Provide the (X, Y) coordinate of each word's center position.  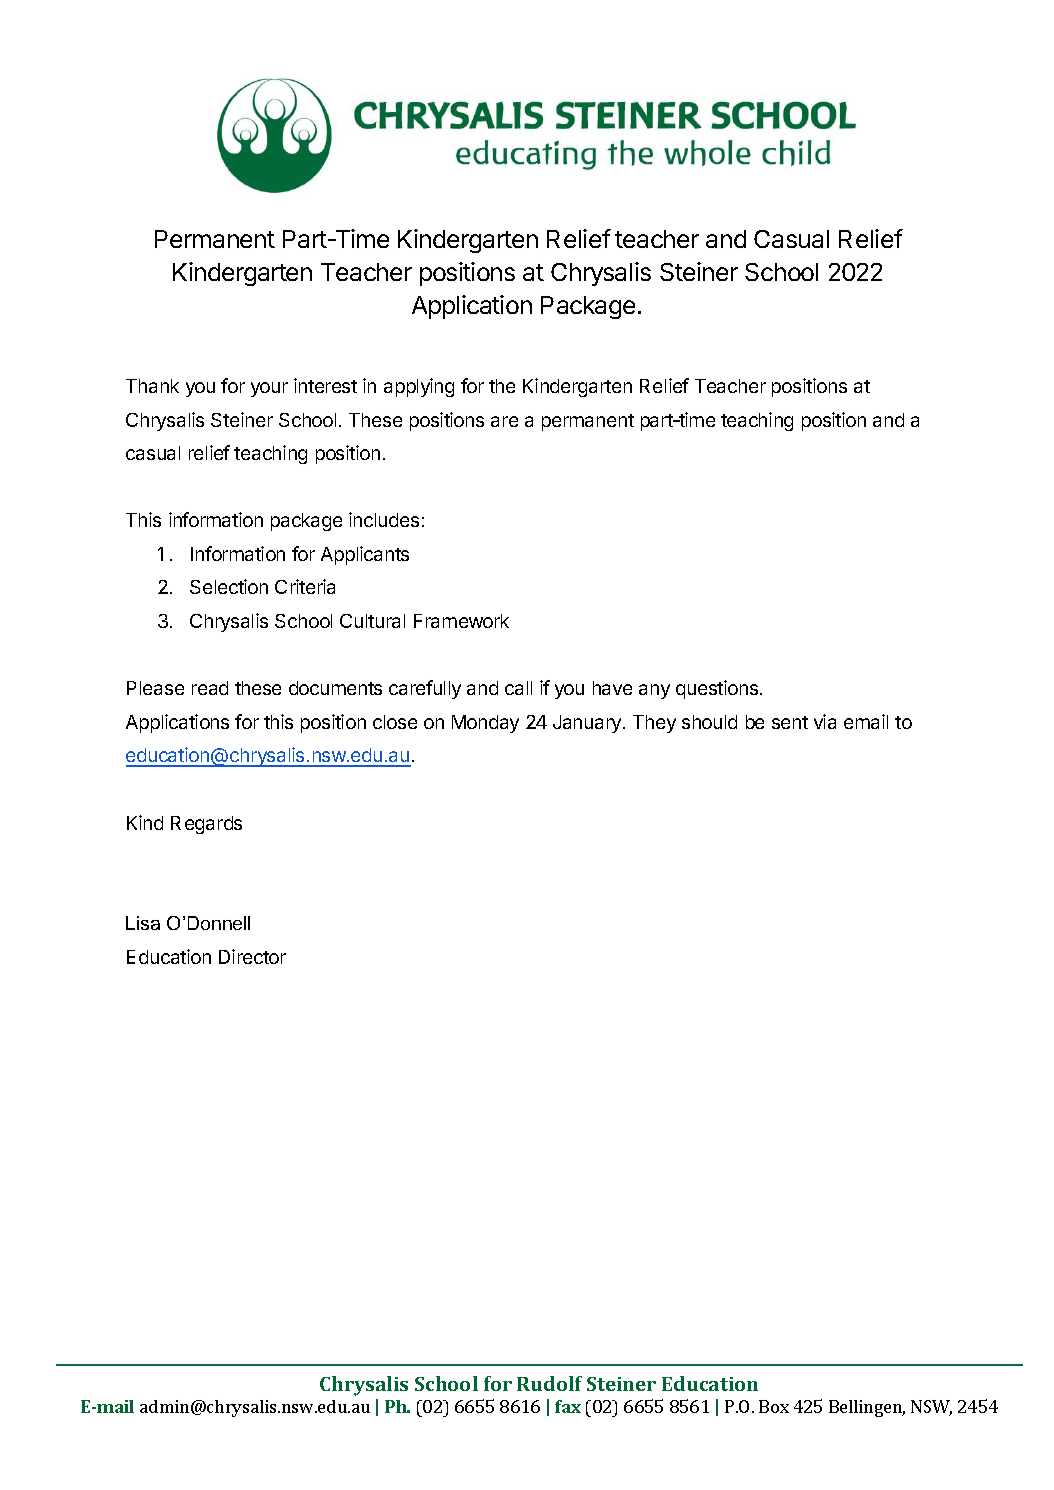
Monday (485, 724)
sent (790, 722)
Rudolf (549, 1383)
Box (774, 1406)
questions (718, 689)
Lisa (143, 923)
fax (568, 1406)
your (269, 389)
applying (419, 387)
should (709, 722)
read (210, 688)
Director (252, 956)
